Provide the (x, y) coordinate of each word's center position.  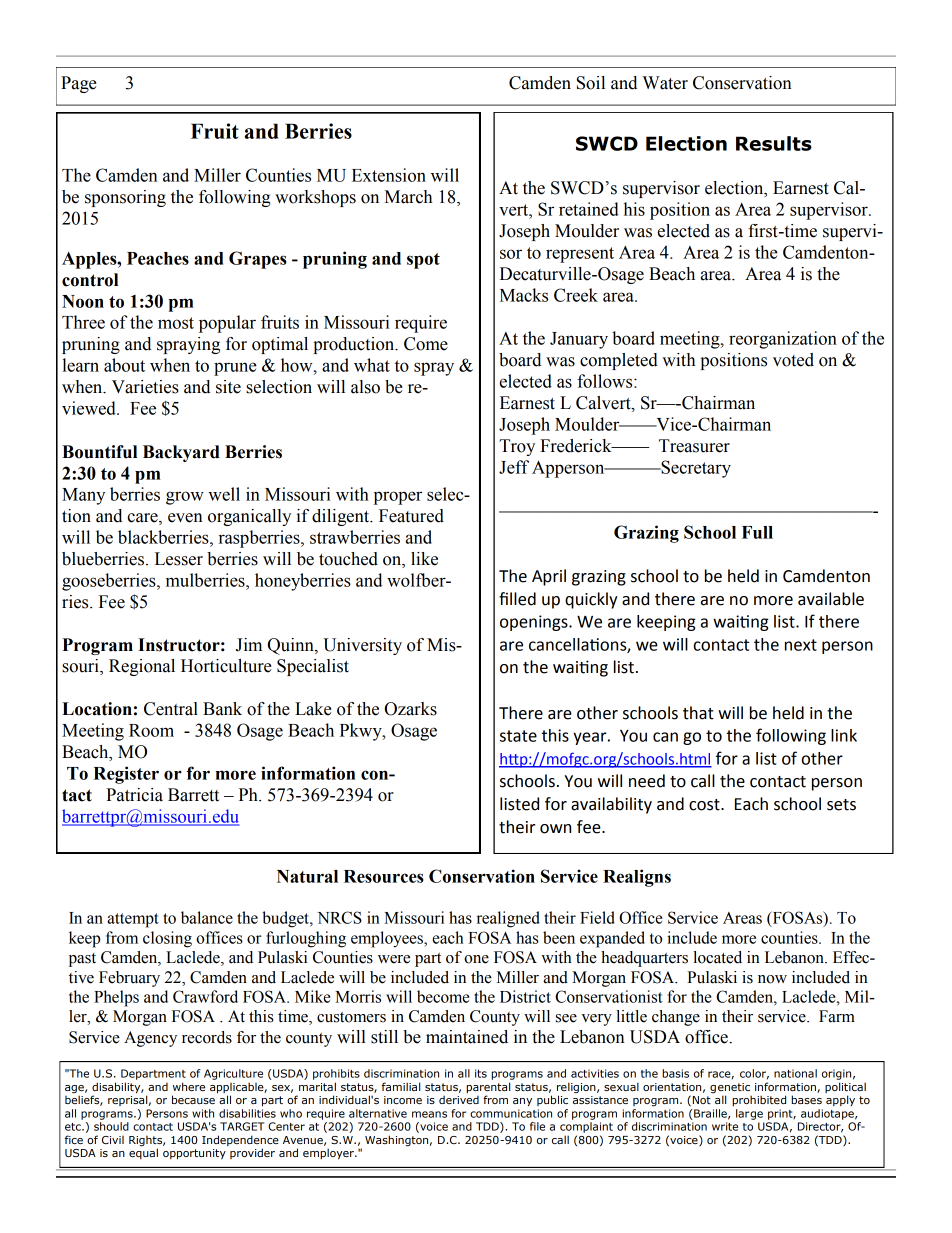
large (749, 1114)
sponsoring (125, 198)
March (408, 197)
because (193, 1099)
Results (774, 143)
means (429, 1114)
